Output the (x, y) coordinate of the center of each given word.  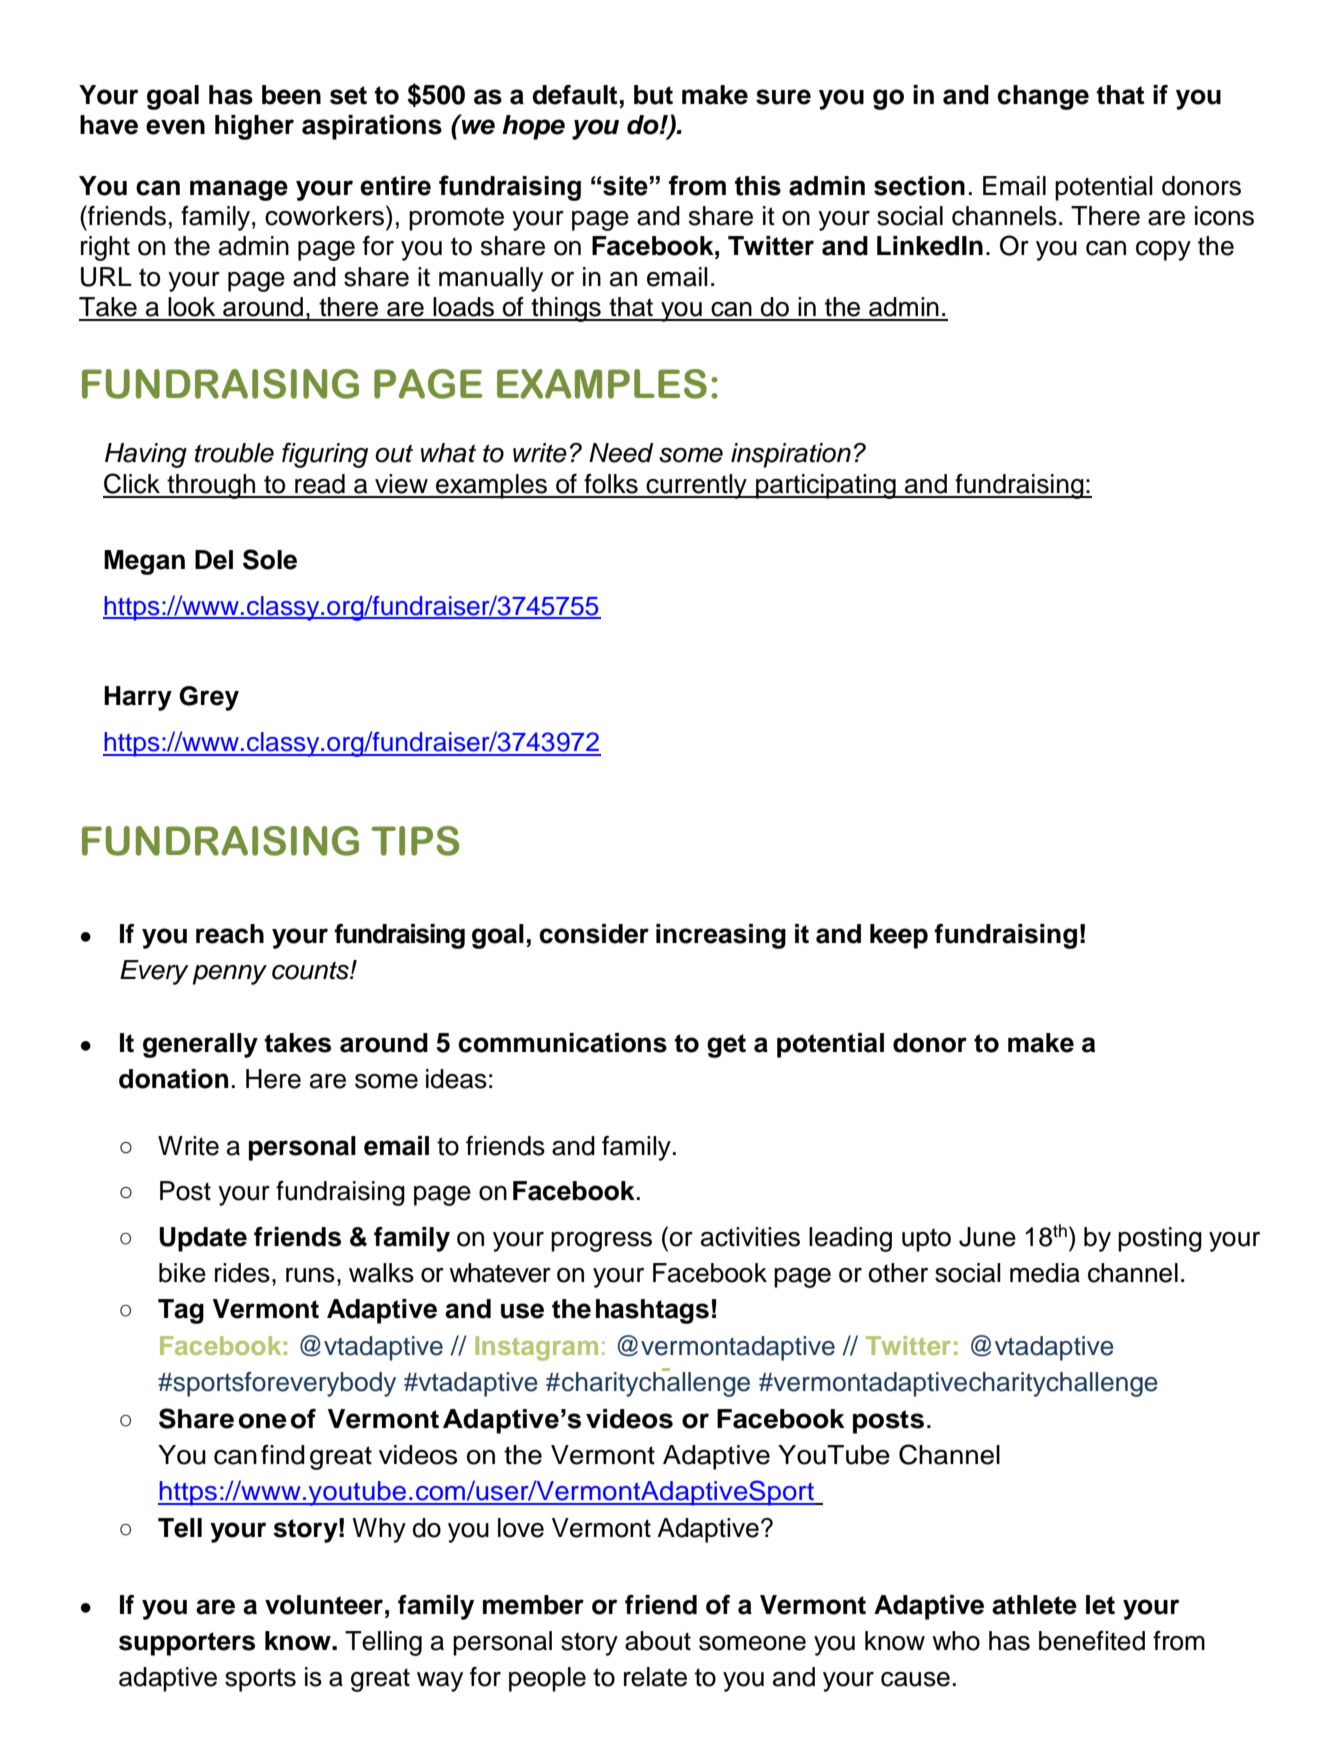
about (658, 1641)
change (1043, 97)
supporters (187, 1644)
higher (254, 127)
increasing (721, 936)
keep (899, 936)
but (653, 95)
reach (230, 934)
